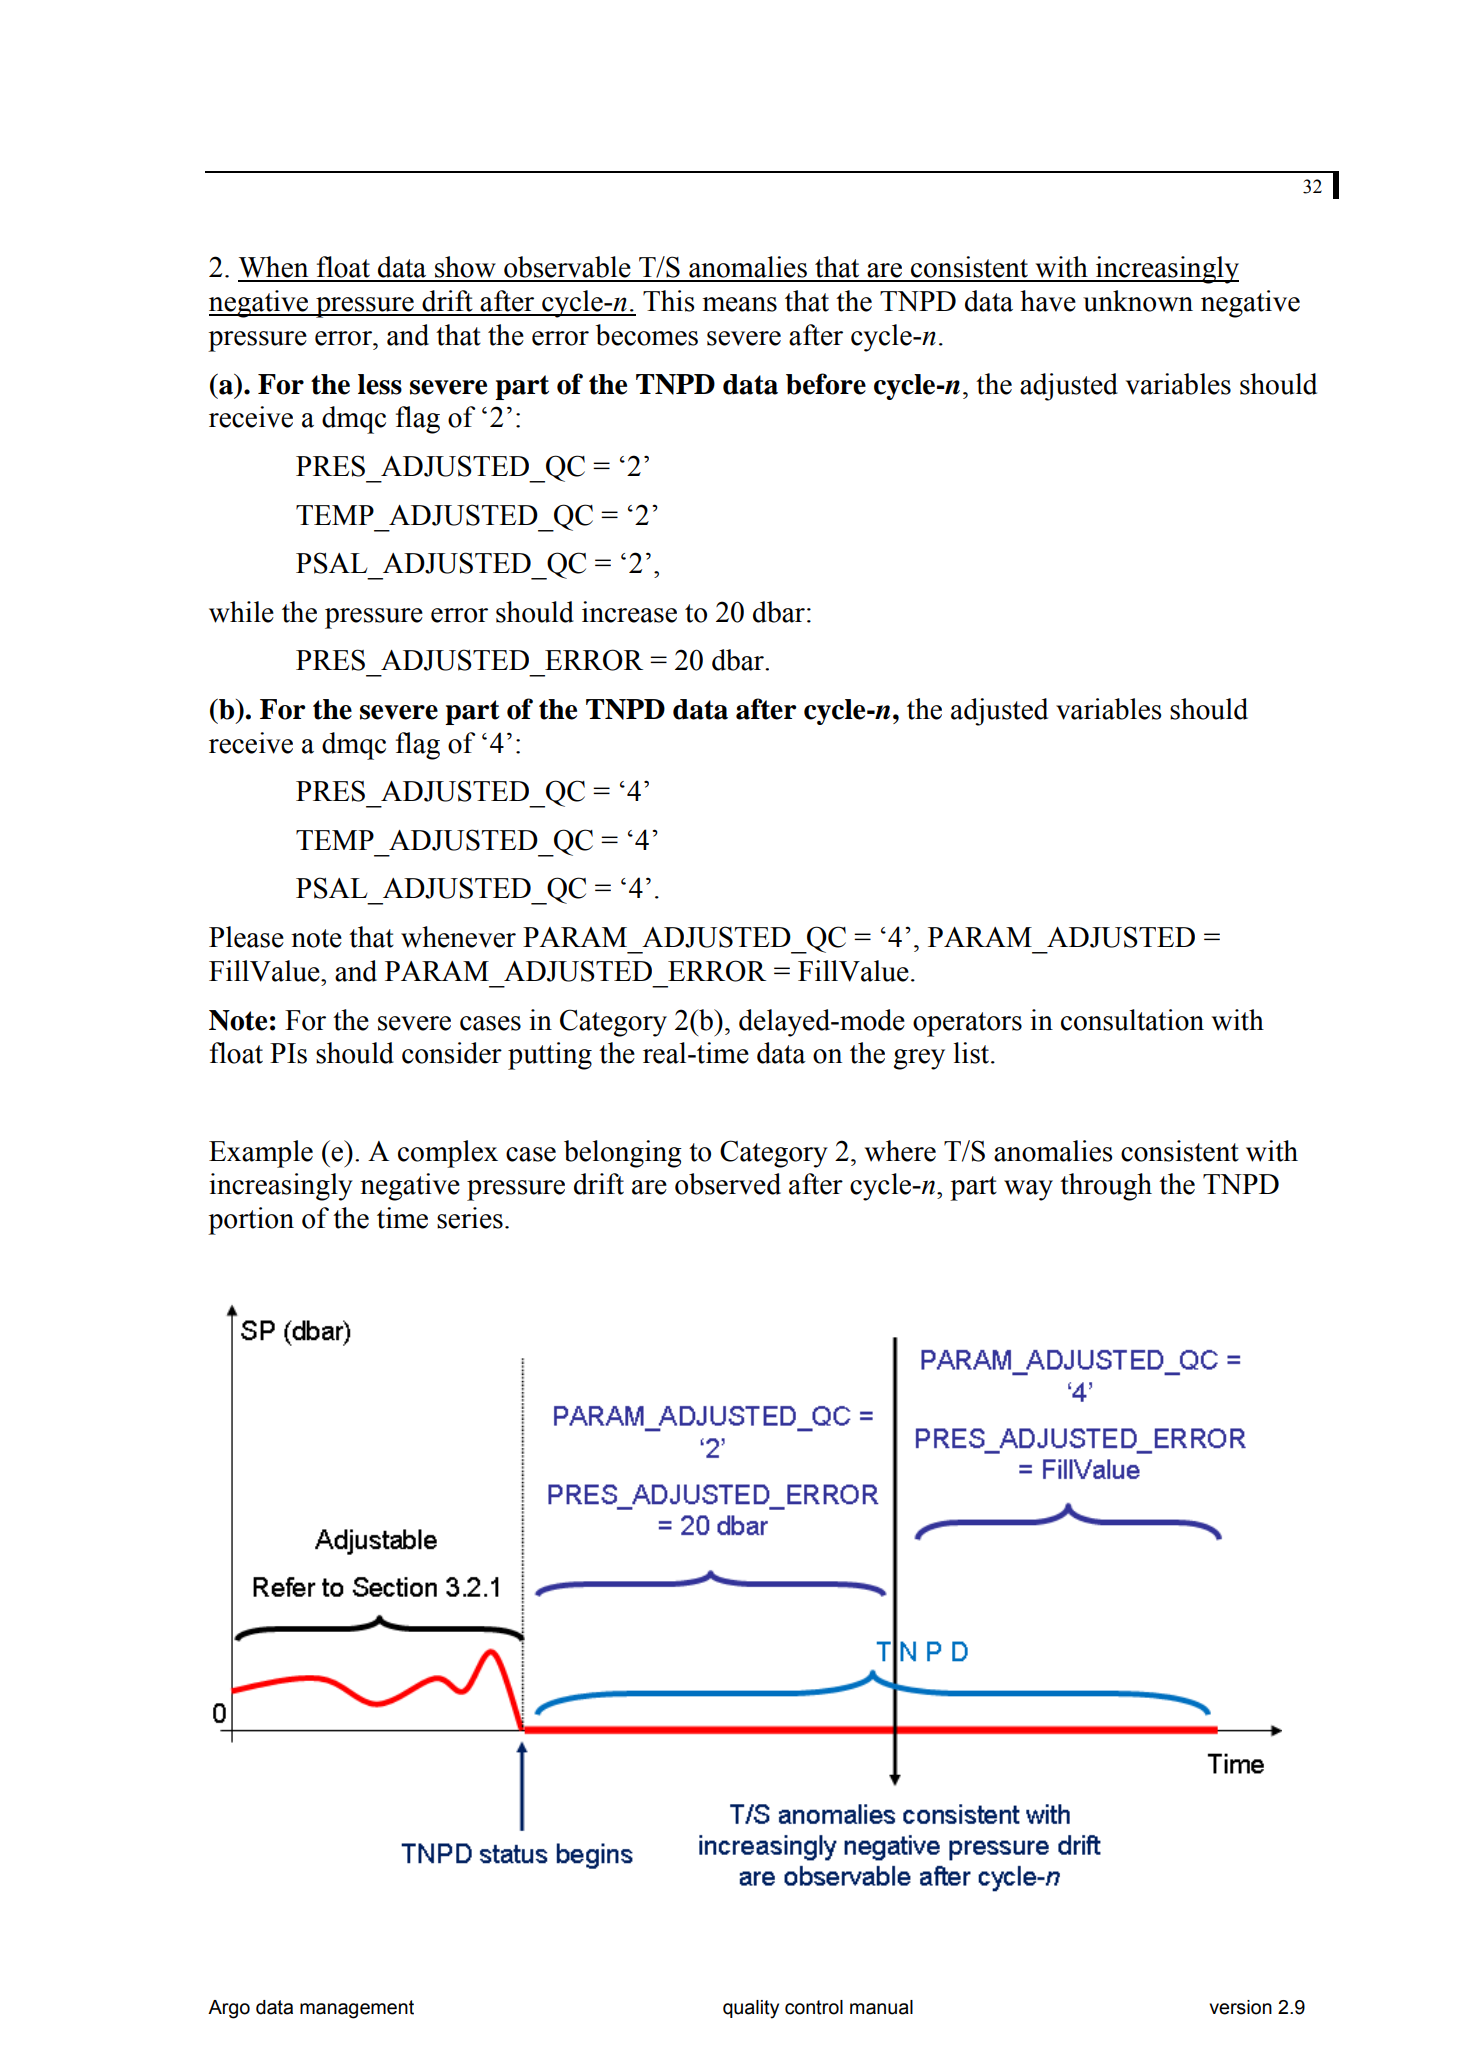 The image size is (1461, 2067). Describe the element at coordinates (739, 304) in the document. I see `means` at that location.
